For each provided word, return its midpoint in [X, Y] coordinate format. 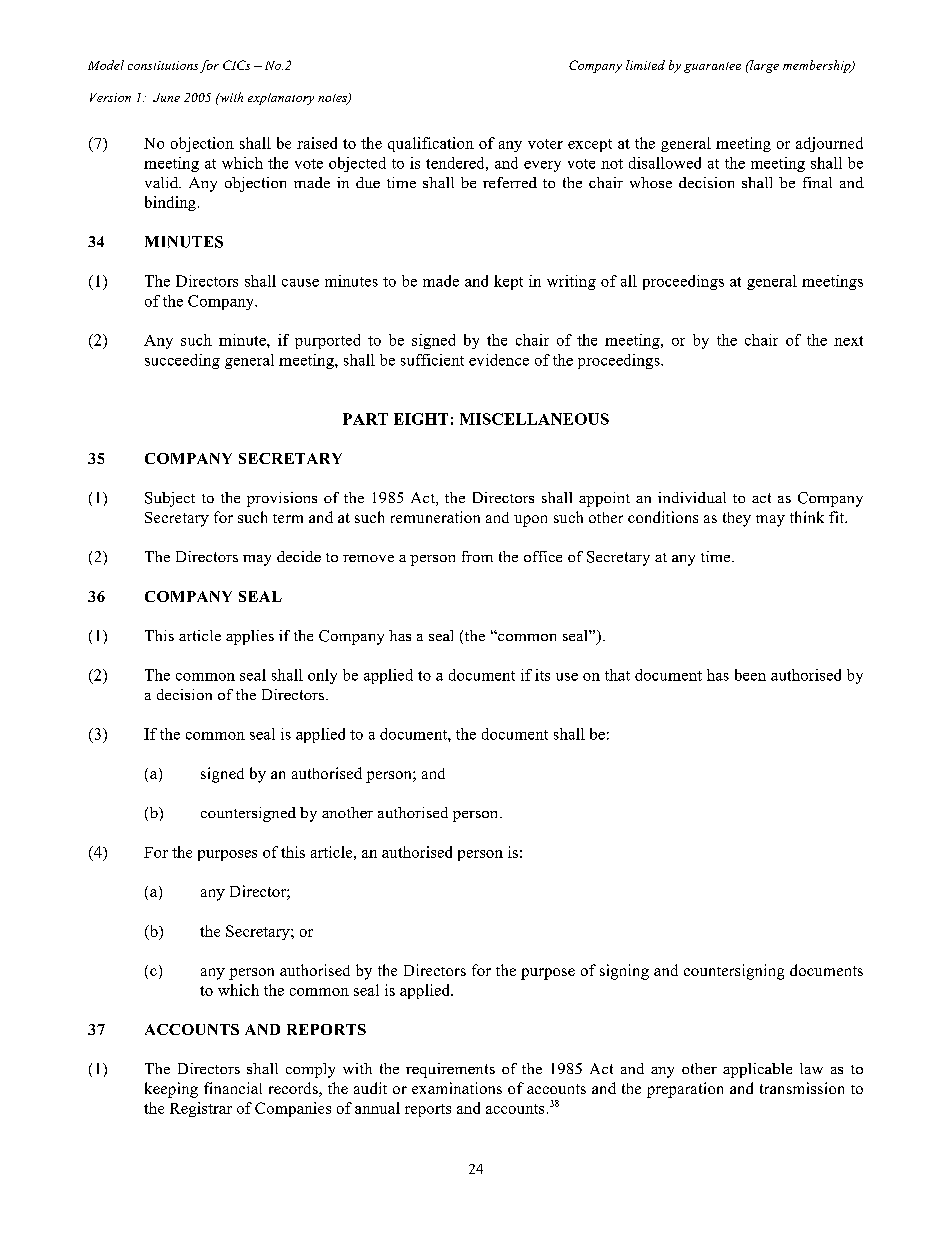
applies [250, 637]
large [763, 66]
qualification [431, 144]
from [477, 556]
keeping [171, 1090]
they [737, 519]
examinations [457, 1088]
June [166, 97]
